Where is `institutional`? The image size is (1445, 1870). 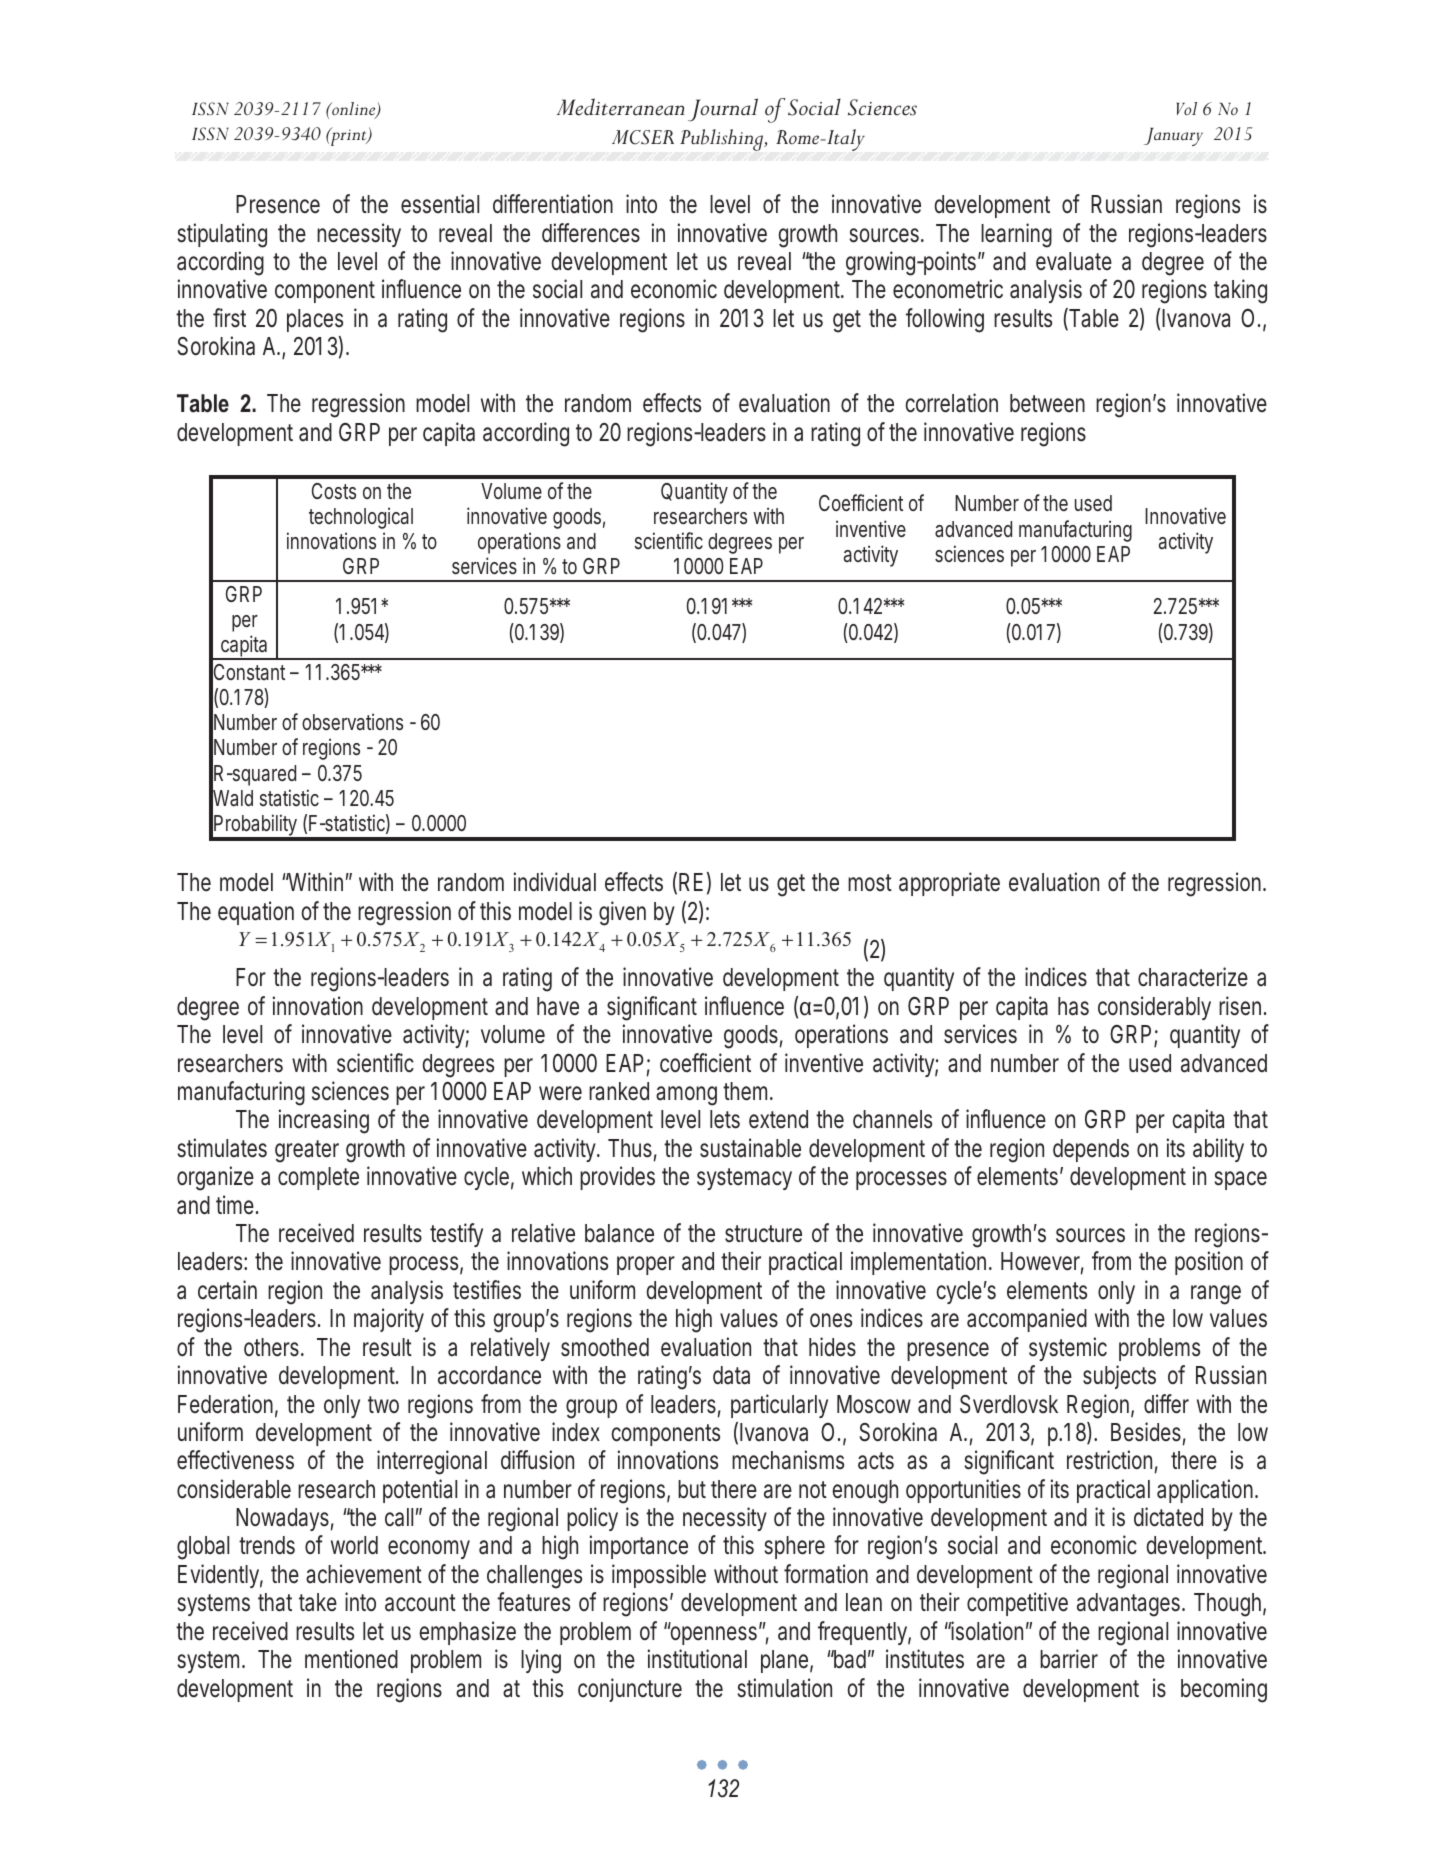
institutional is located at coordinates (697, 1659).
